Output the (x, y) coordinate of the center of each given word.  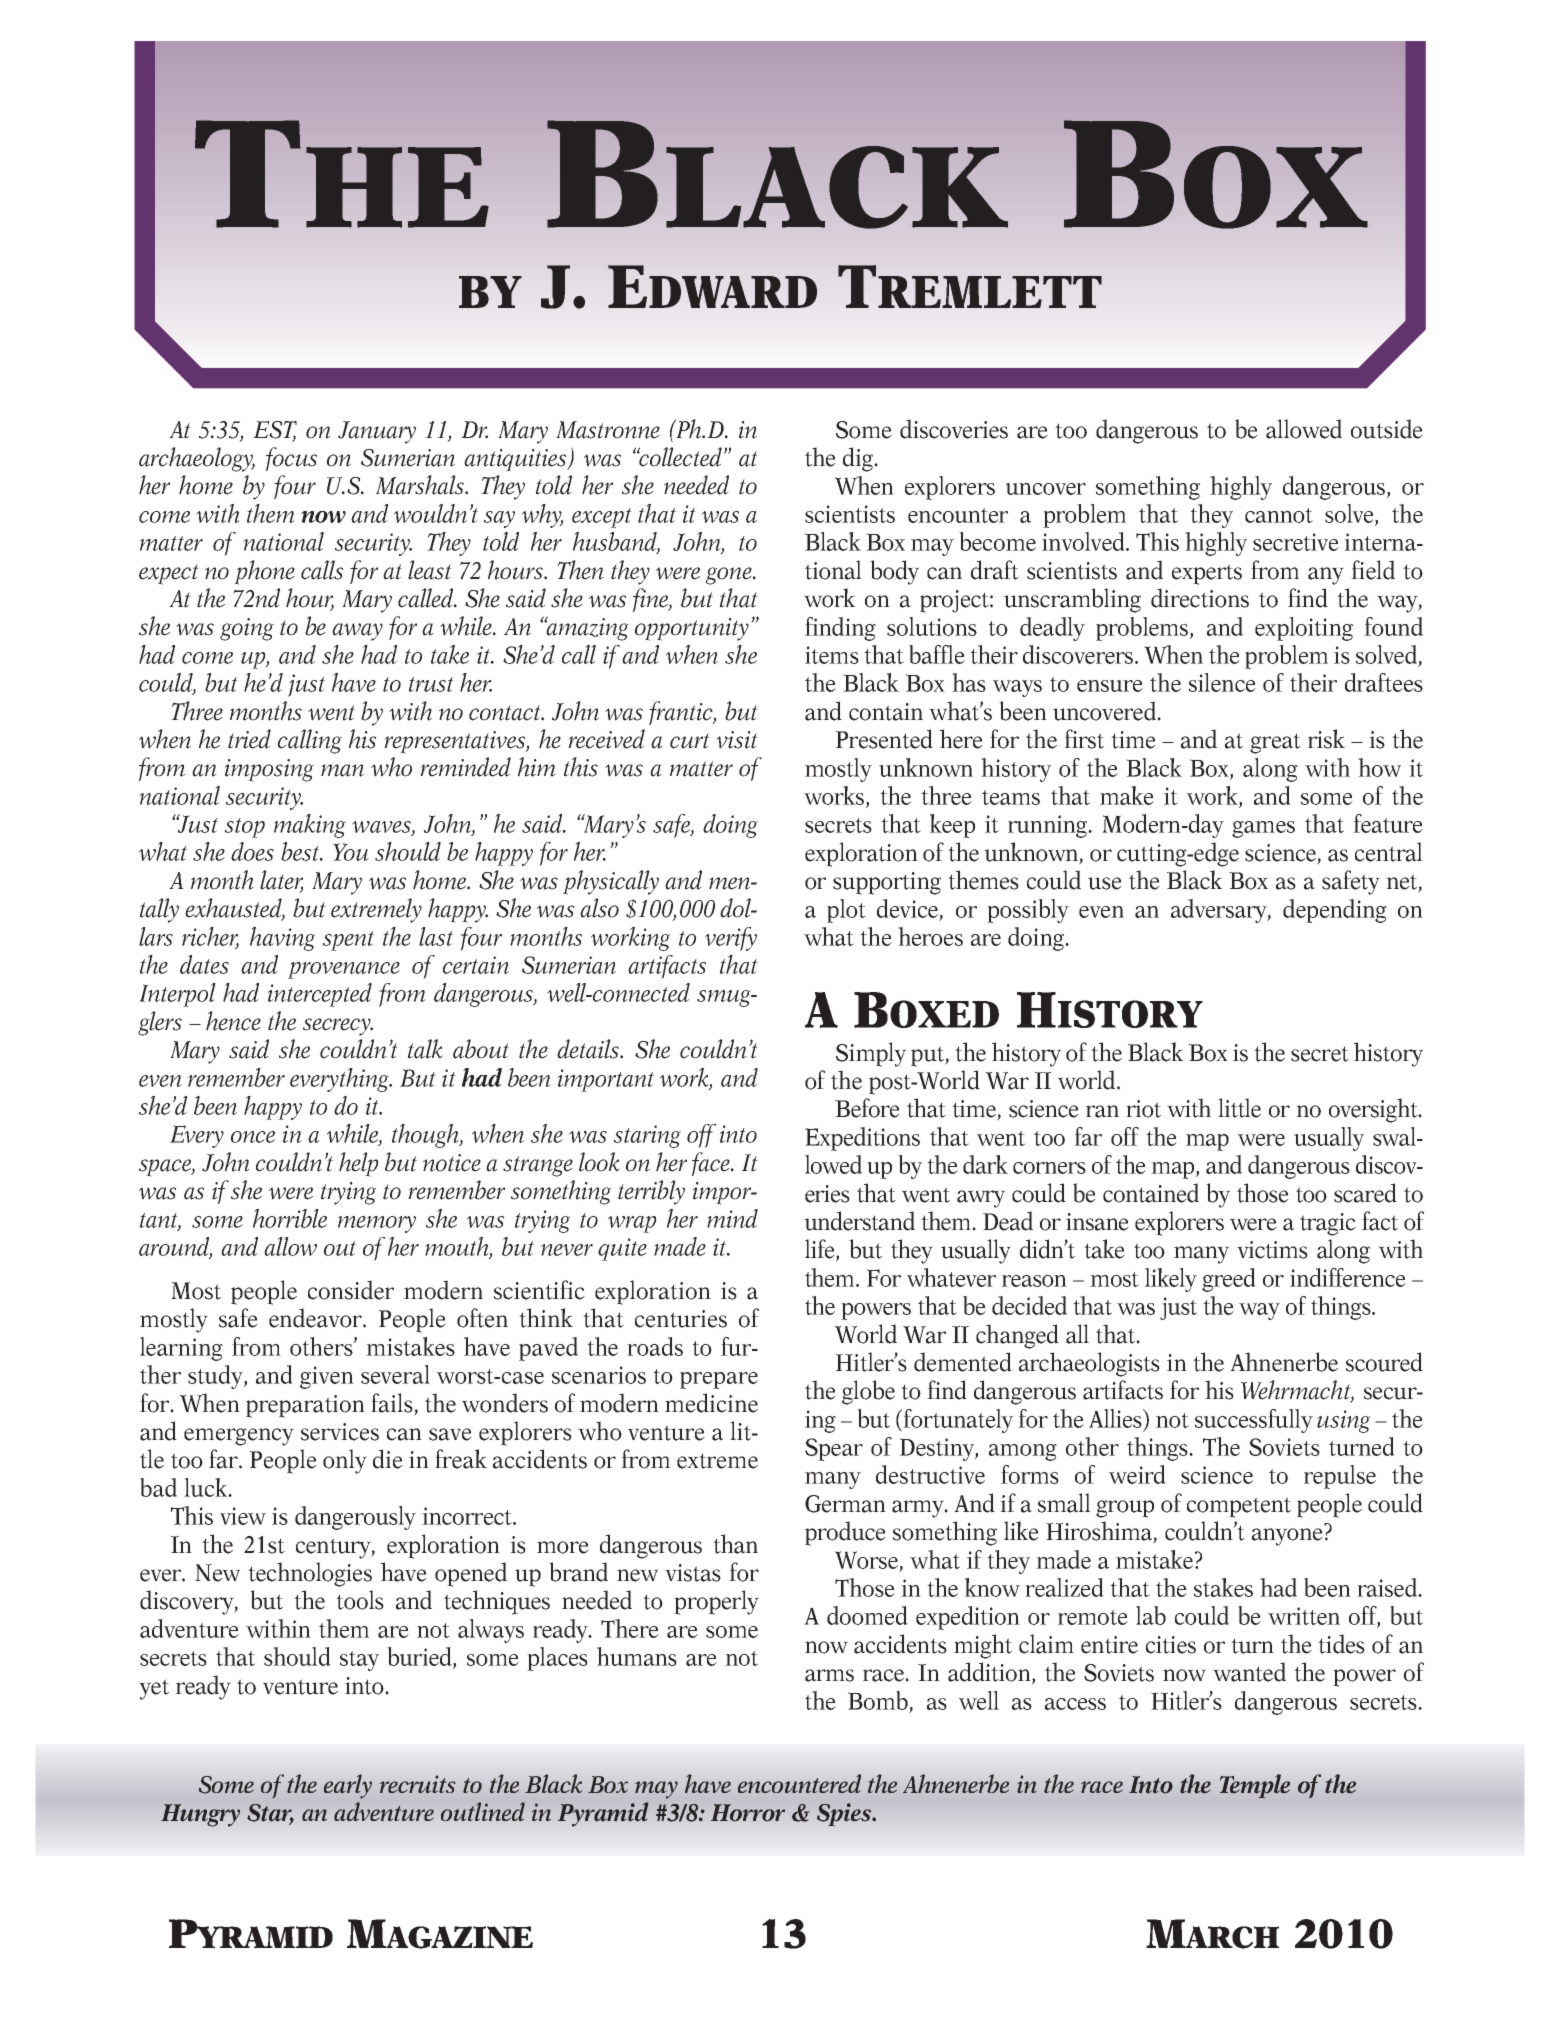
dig (859, 459)
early (348, 1786)
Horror (748, 1813)
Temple (1255, 1786)
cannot (1279, 515)
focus (291, 459)
